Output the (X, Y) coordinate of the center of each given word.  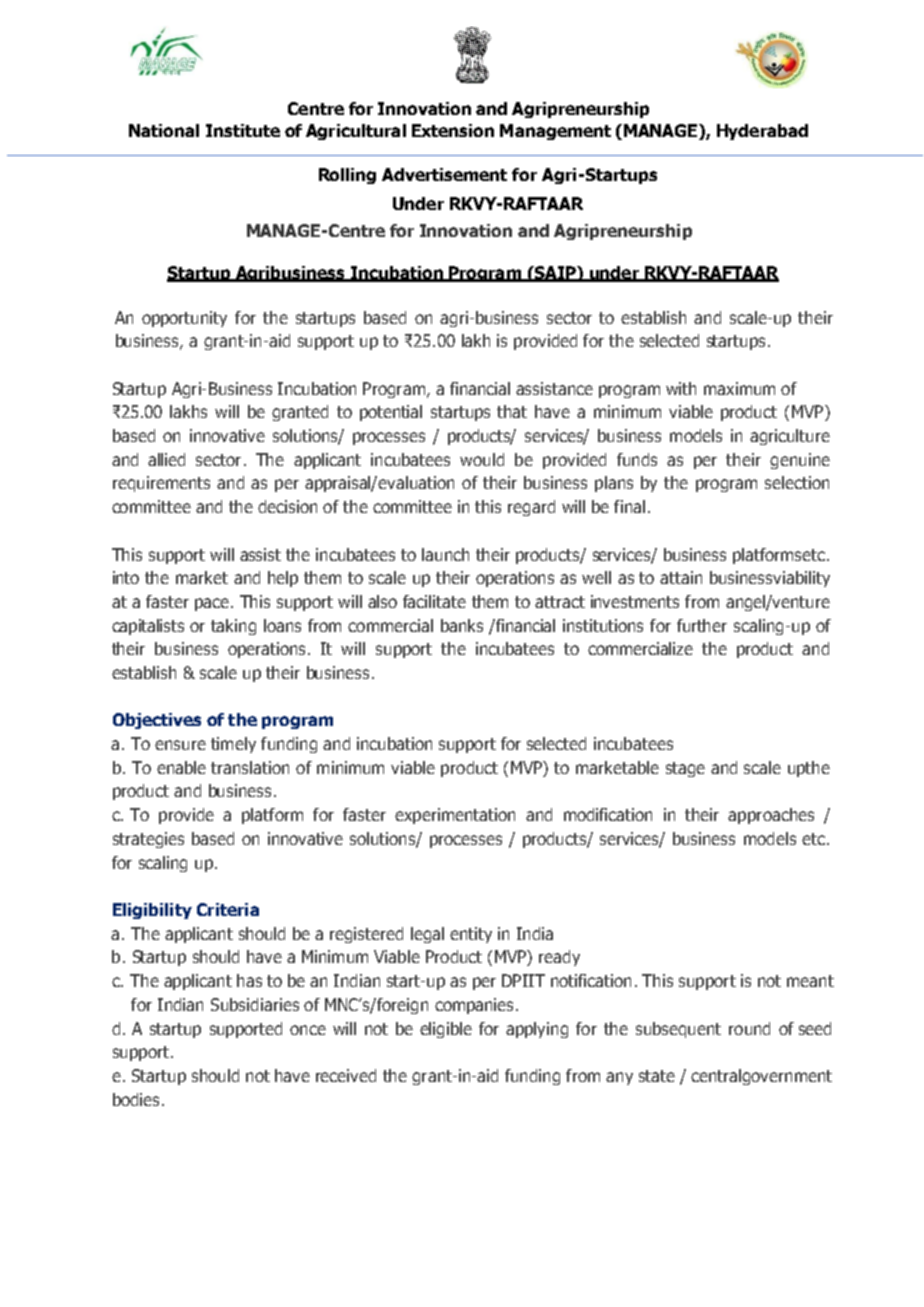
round (749, 1028)
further (702, 625)
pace (212, 604)
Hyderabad (762, 132)
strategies (148, 840)
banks (462, 625)
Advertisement (444, 174)
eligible (446, 1030)
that (512, 411)
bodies (138, 1099)
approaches (771, 816)
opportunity (184, 319)
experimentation (455, 816)
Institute (243, 130)
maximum (739, 388)
